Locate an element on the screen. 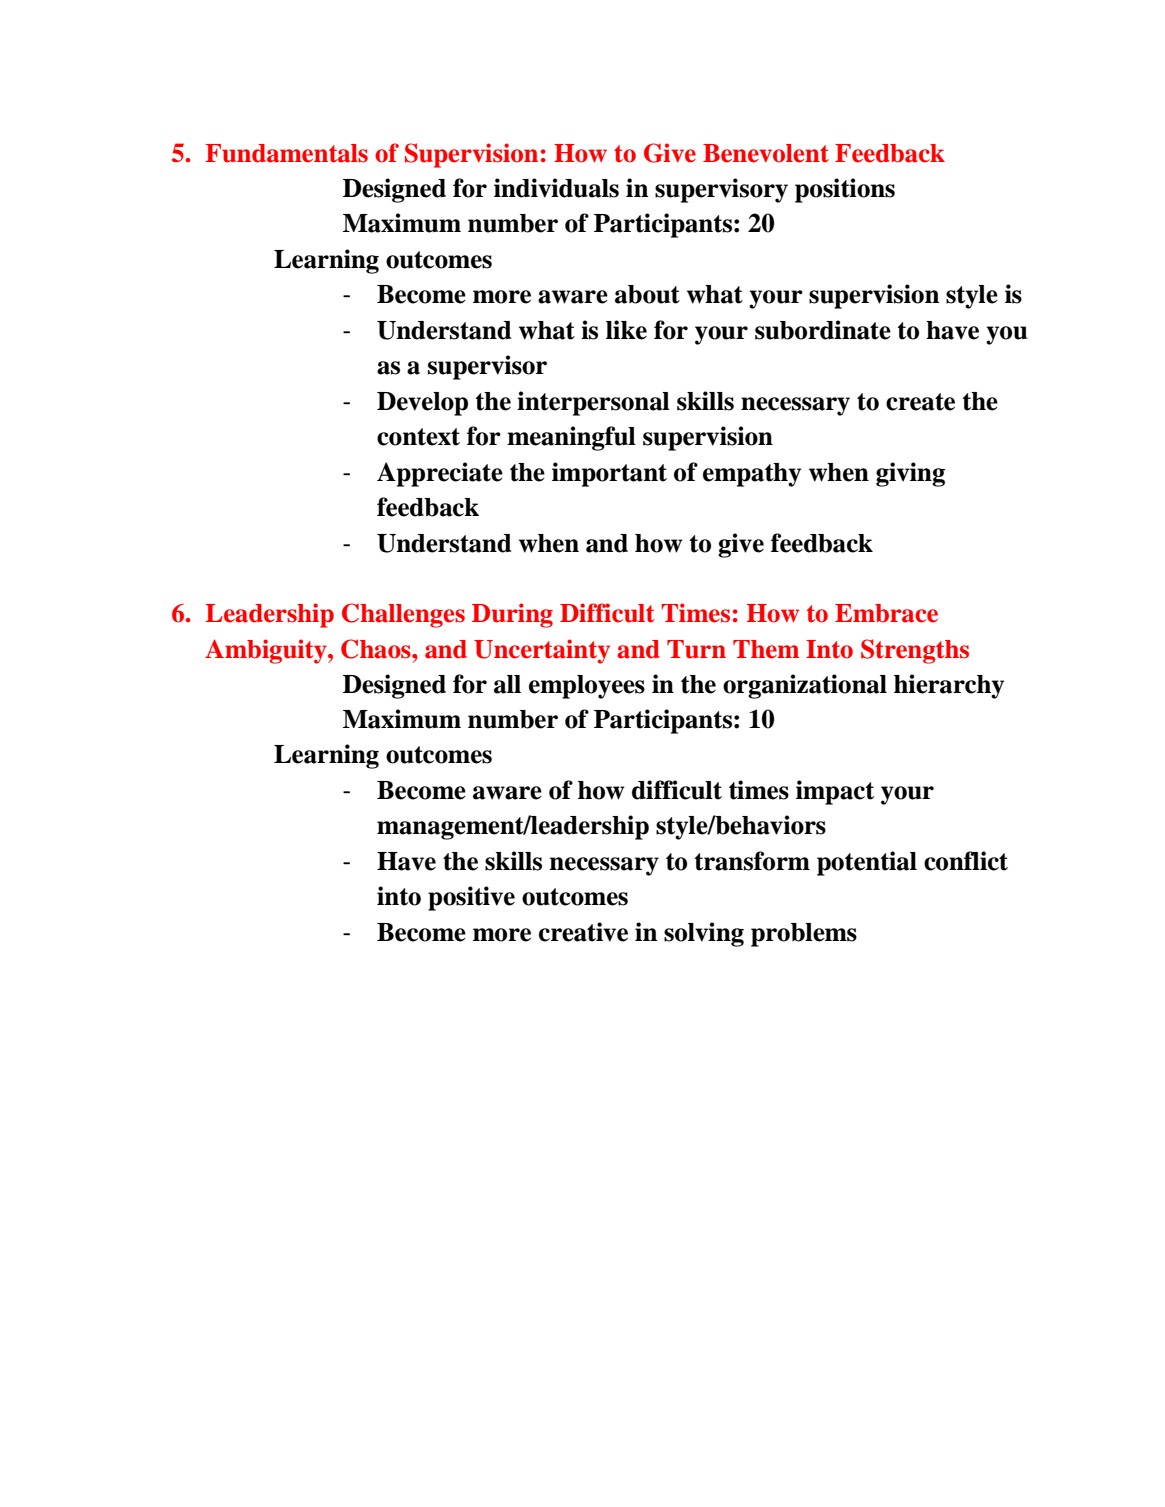 This screenshot has height=1507, width=1165. employees is located at coordinates (587, 687).
